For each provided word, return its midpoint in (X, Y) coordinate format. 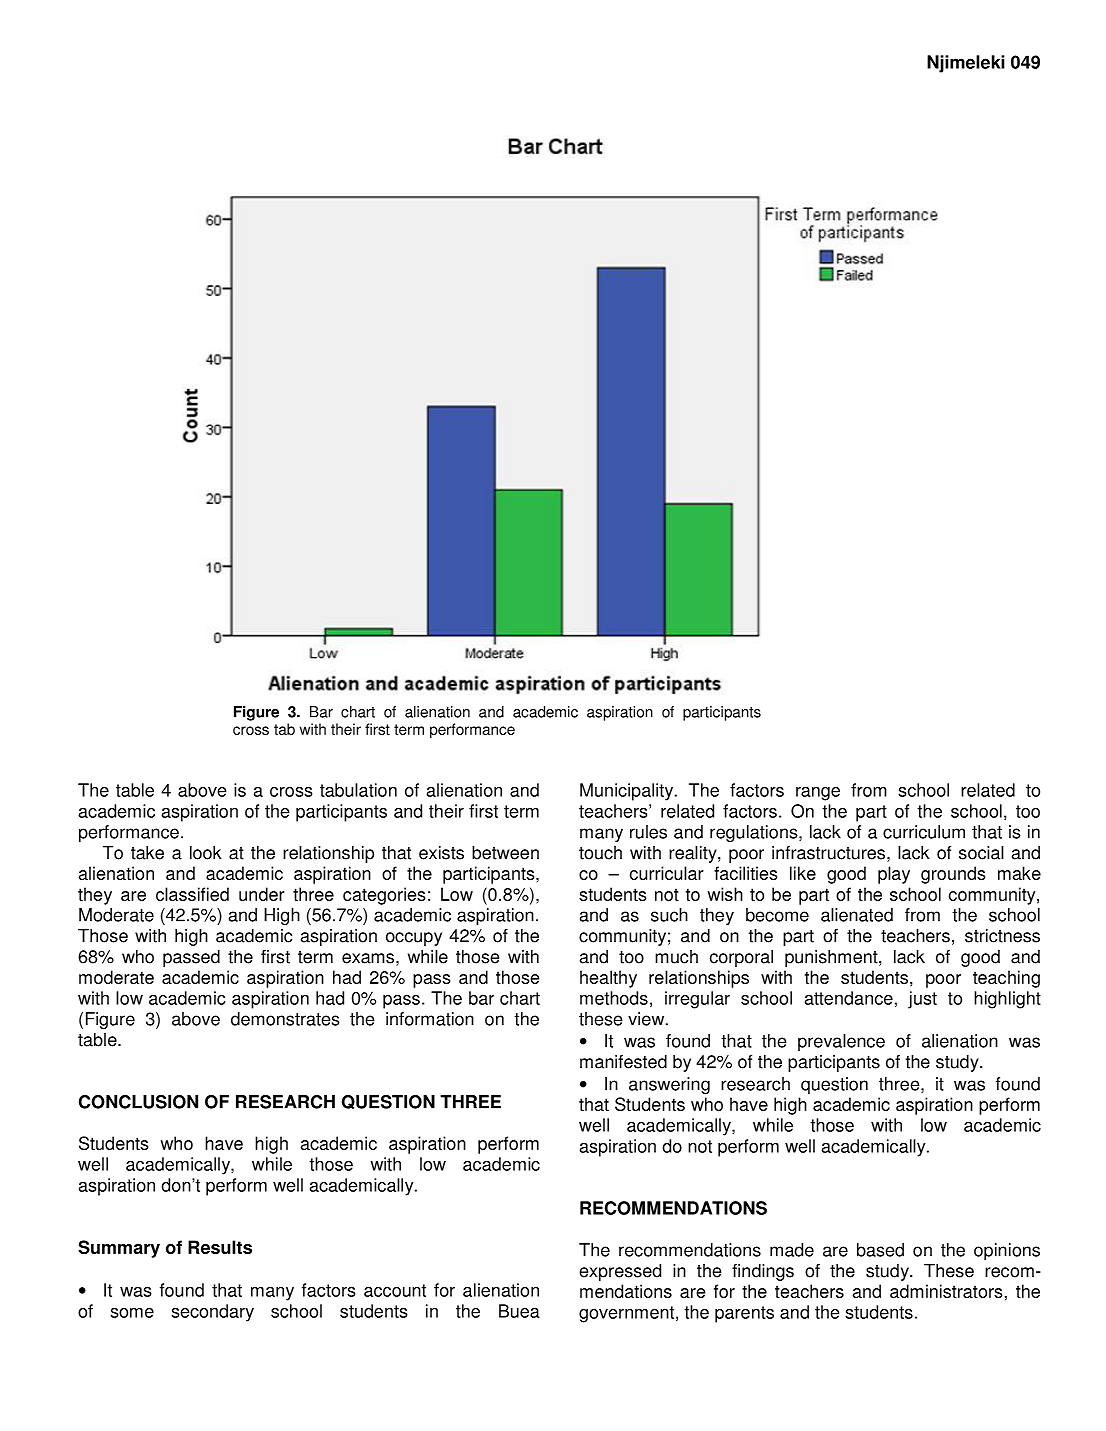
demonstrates (285, 1019)
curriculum (924, 832)
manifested (623, 1062)
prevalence (841, 1042)
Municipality (628, 792)
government (626, 1314)
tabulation (358, 790)
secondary (212, 1313)
